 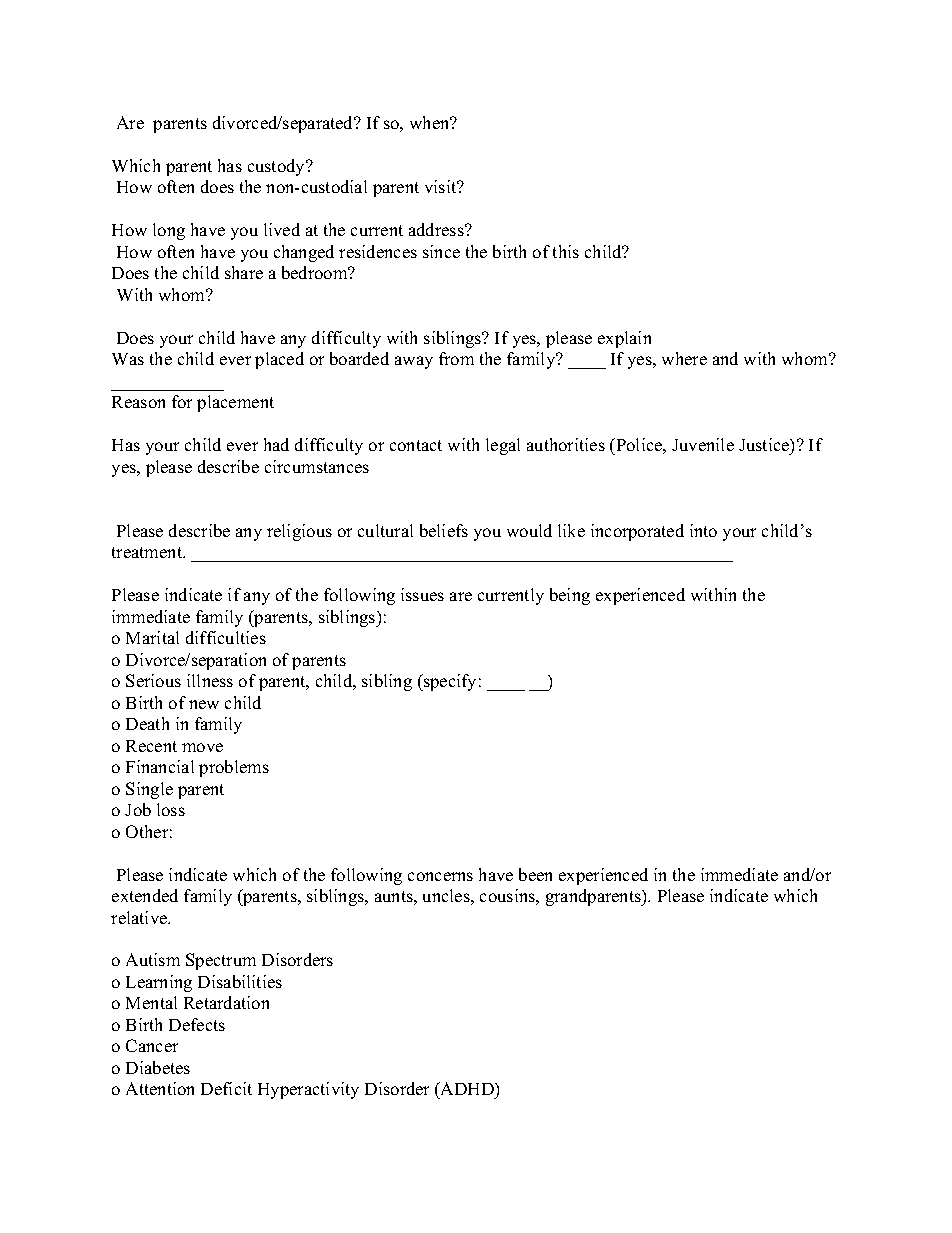 What do you see at coordinates (308, 1090) in the screenshot?
I see `Hyperactivity` at bounding box center [308, 1090].
